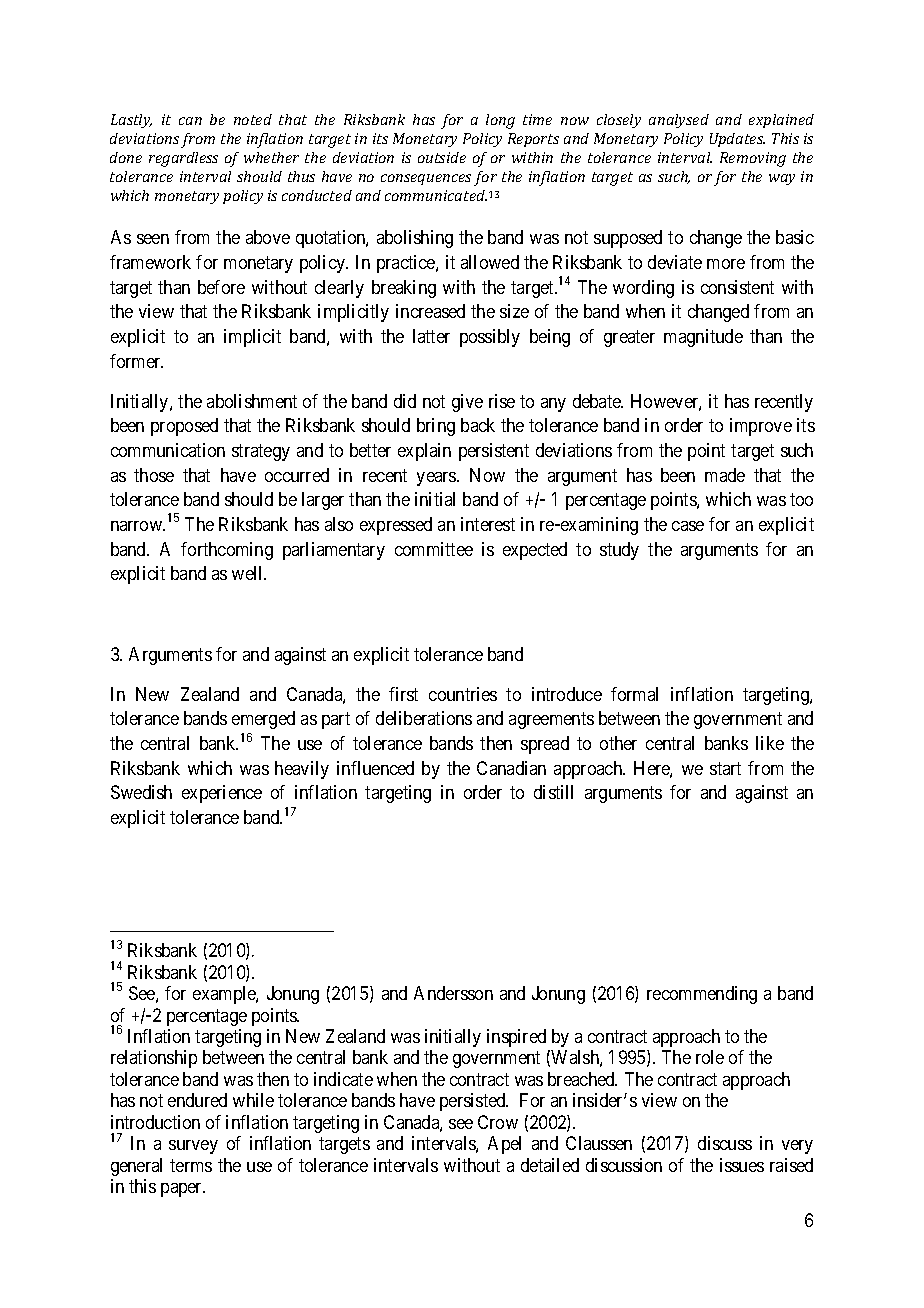 The width and height of the document is (924, 1308). What do you see at coordinates (463, 694) in the document?
I see `countries` at bounding box center [463, 694].
